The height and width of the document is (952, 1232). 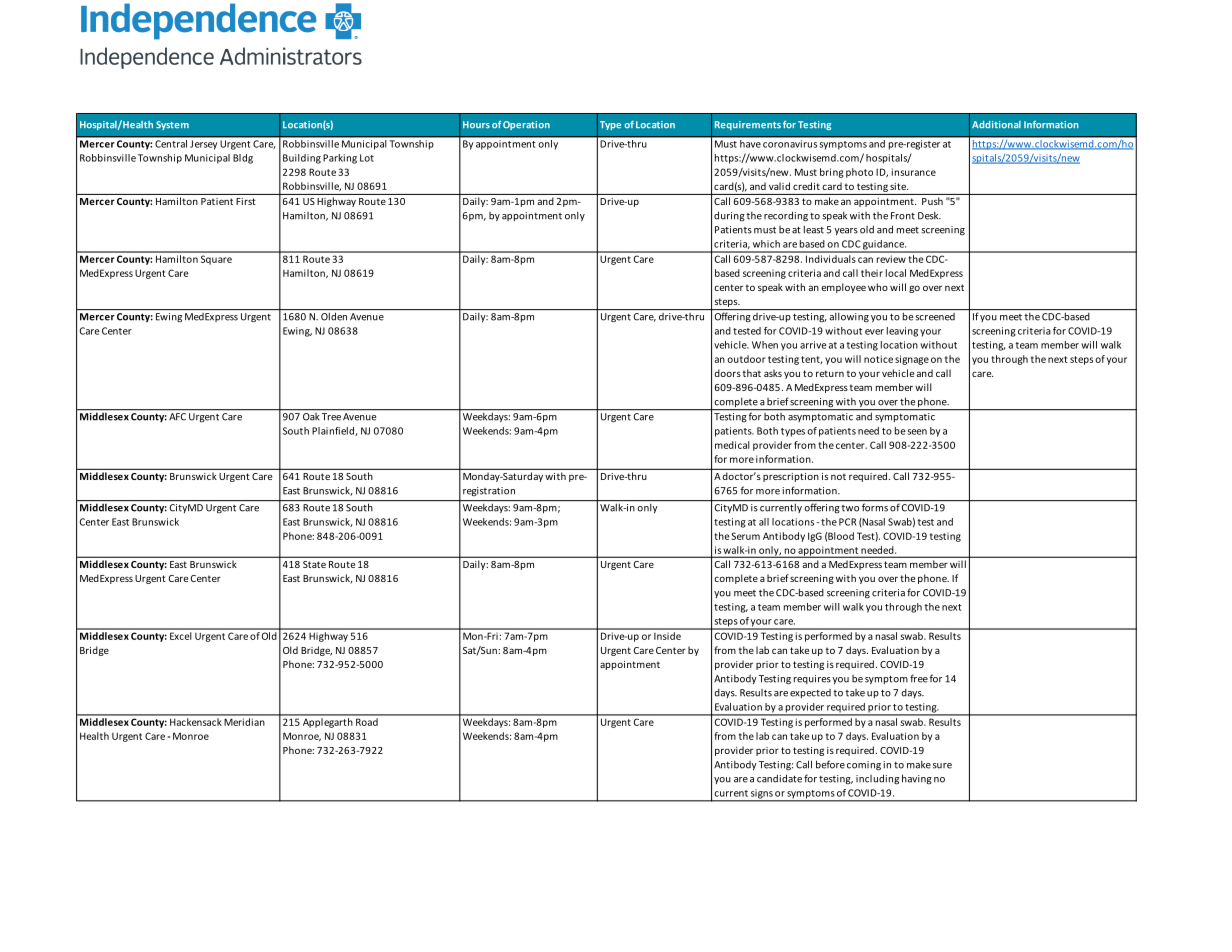 What do you see at coordinates (314, 564) in the document?
I see `State` at bounding box center [314, 564].
